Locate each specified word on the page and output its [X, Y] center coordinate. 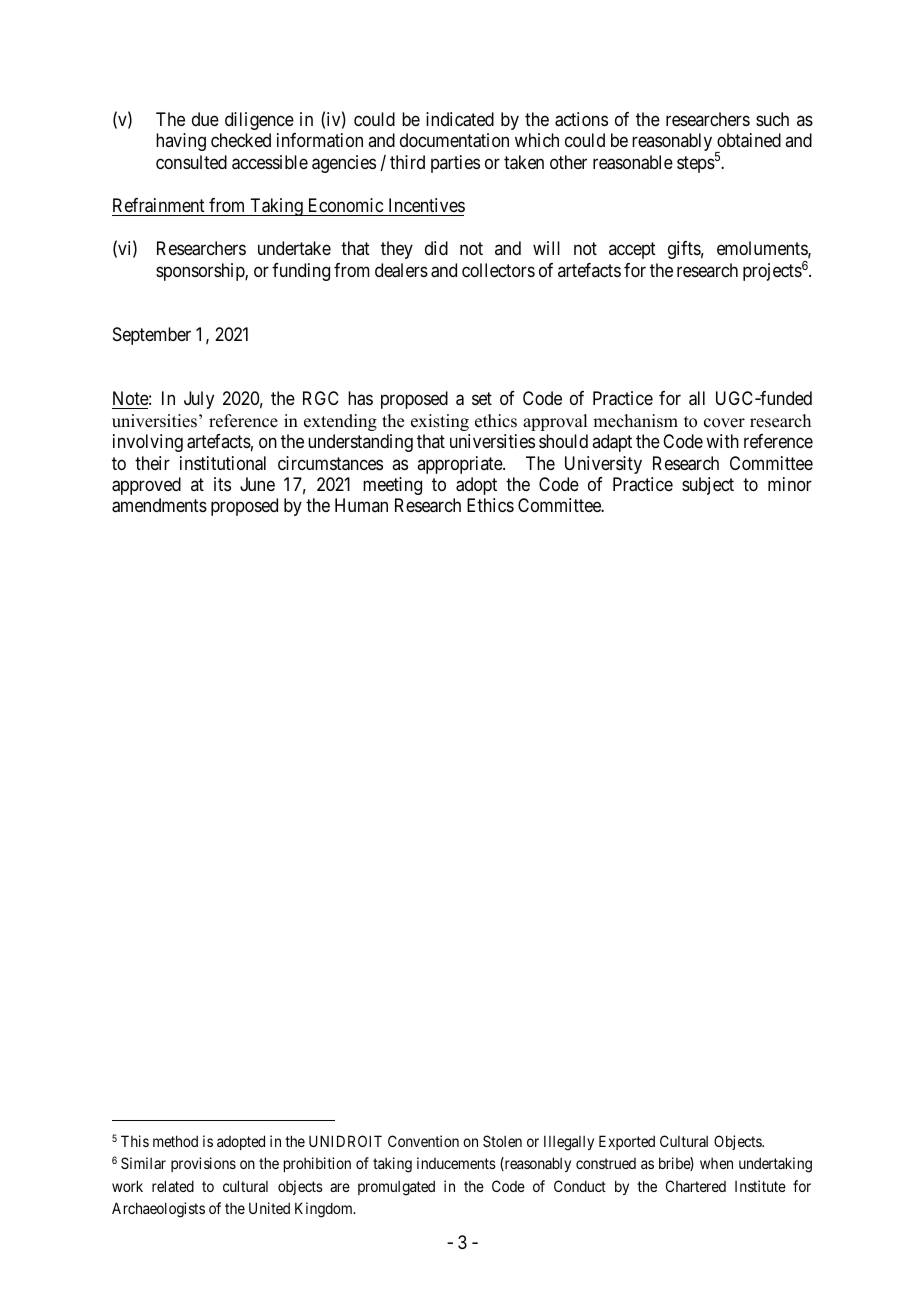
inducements [456, 1163]
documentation [454, 140]
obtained [749, 140]
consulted [191, 162]
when [716, 1163]
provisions [203, 1164]
